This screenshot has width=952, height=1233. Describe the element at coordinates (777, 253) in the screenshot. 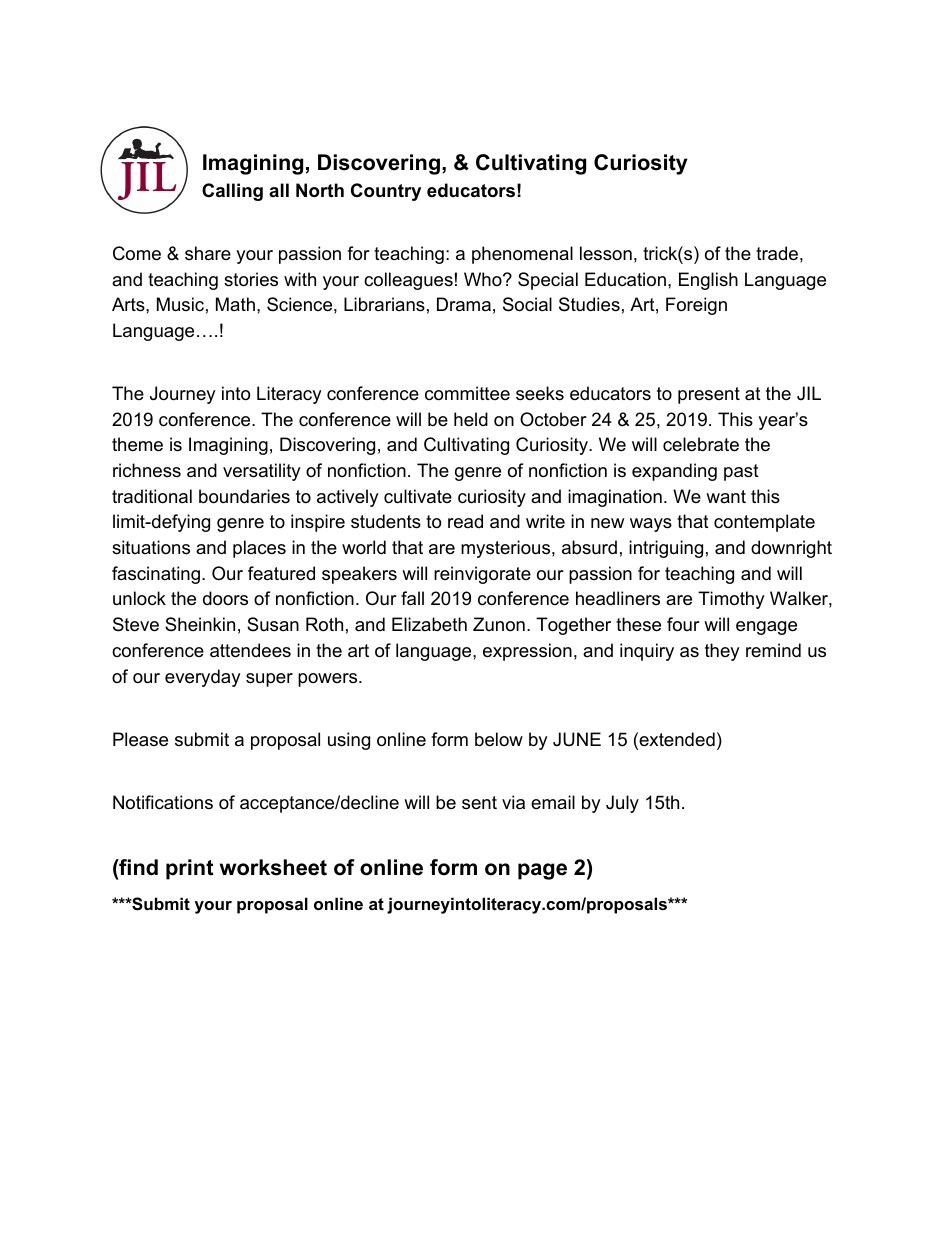

I see `trade` at that location.
